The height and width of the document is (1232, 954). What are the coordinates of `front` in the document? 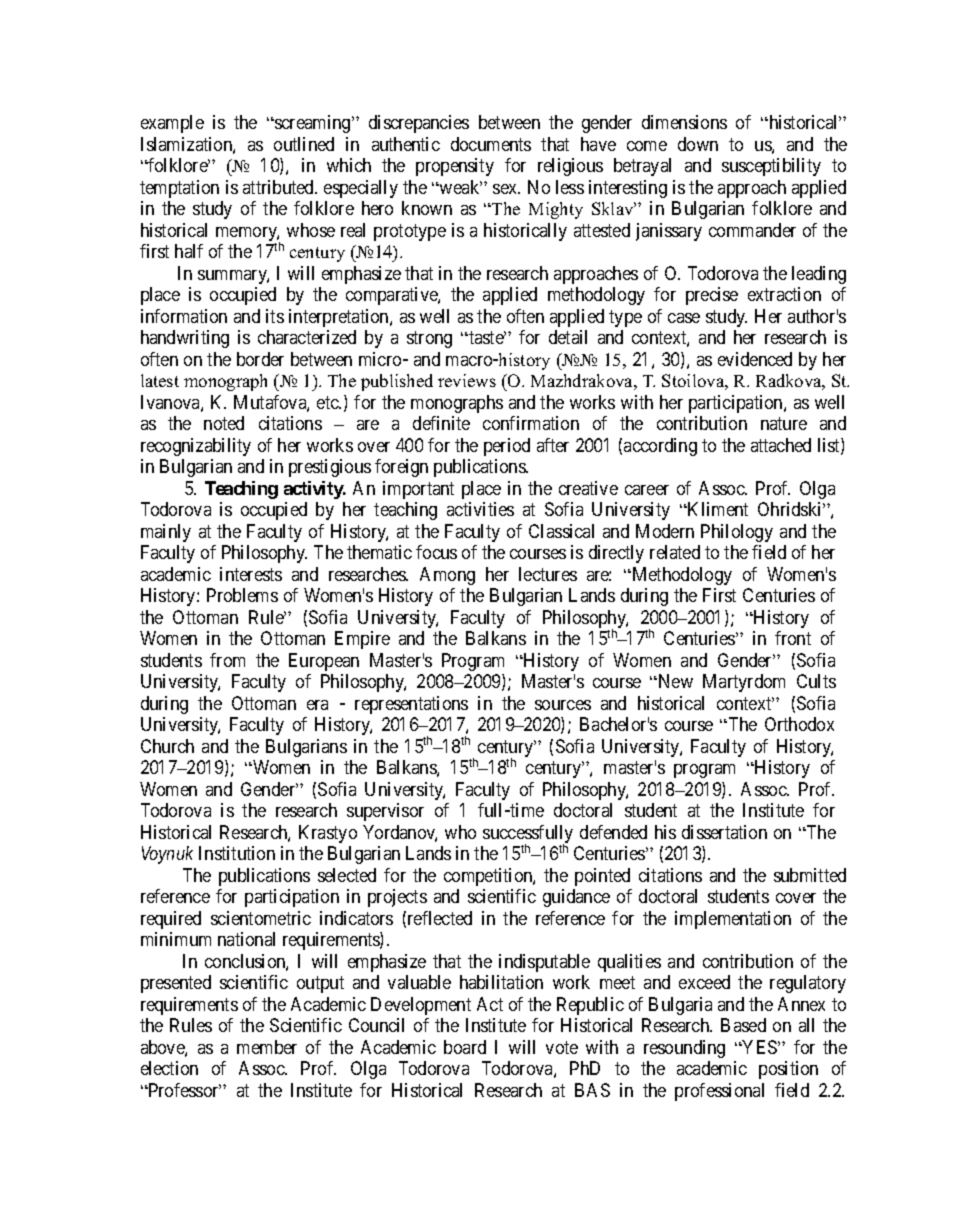 It's located at (793, 638).
